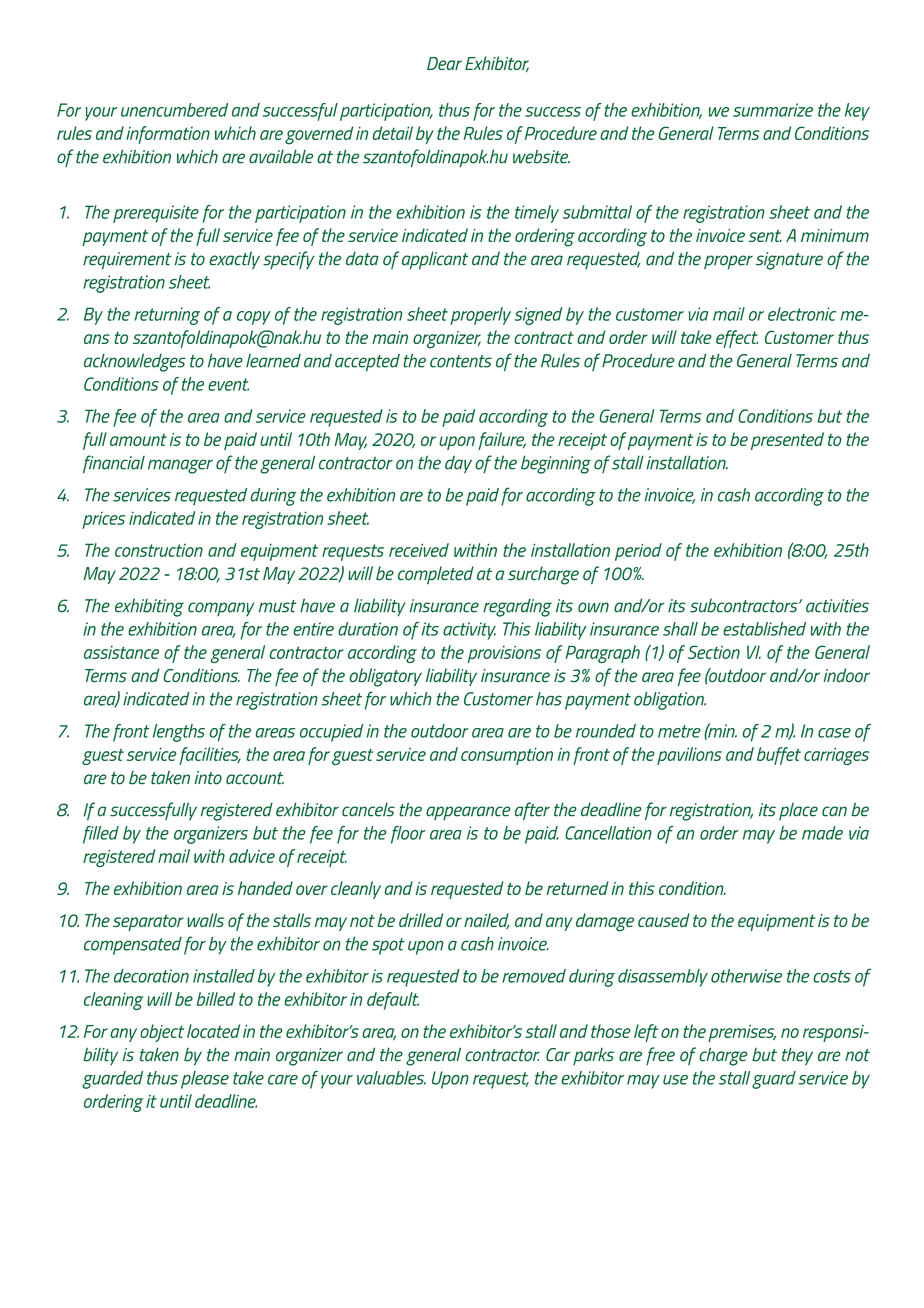 The height and width of the image is (1308, 924). Describe the element at coordinates (436, 575) in the image. I see `completed` at that location.
